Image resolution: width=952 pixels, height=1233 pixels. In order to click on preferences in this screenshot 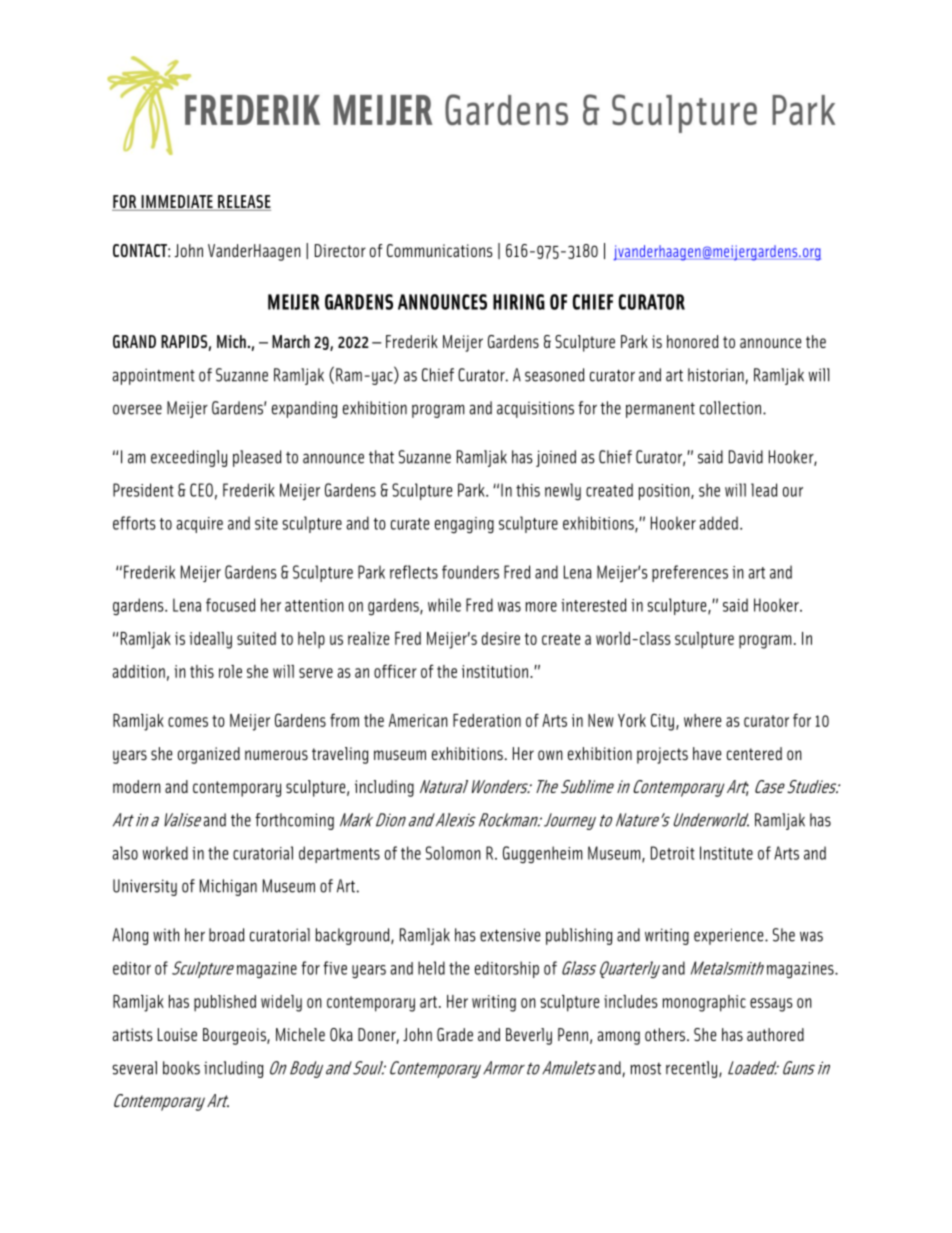, I will do `click(690, 573)`.
